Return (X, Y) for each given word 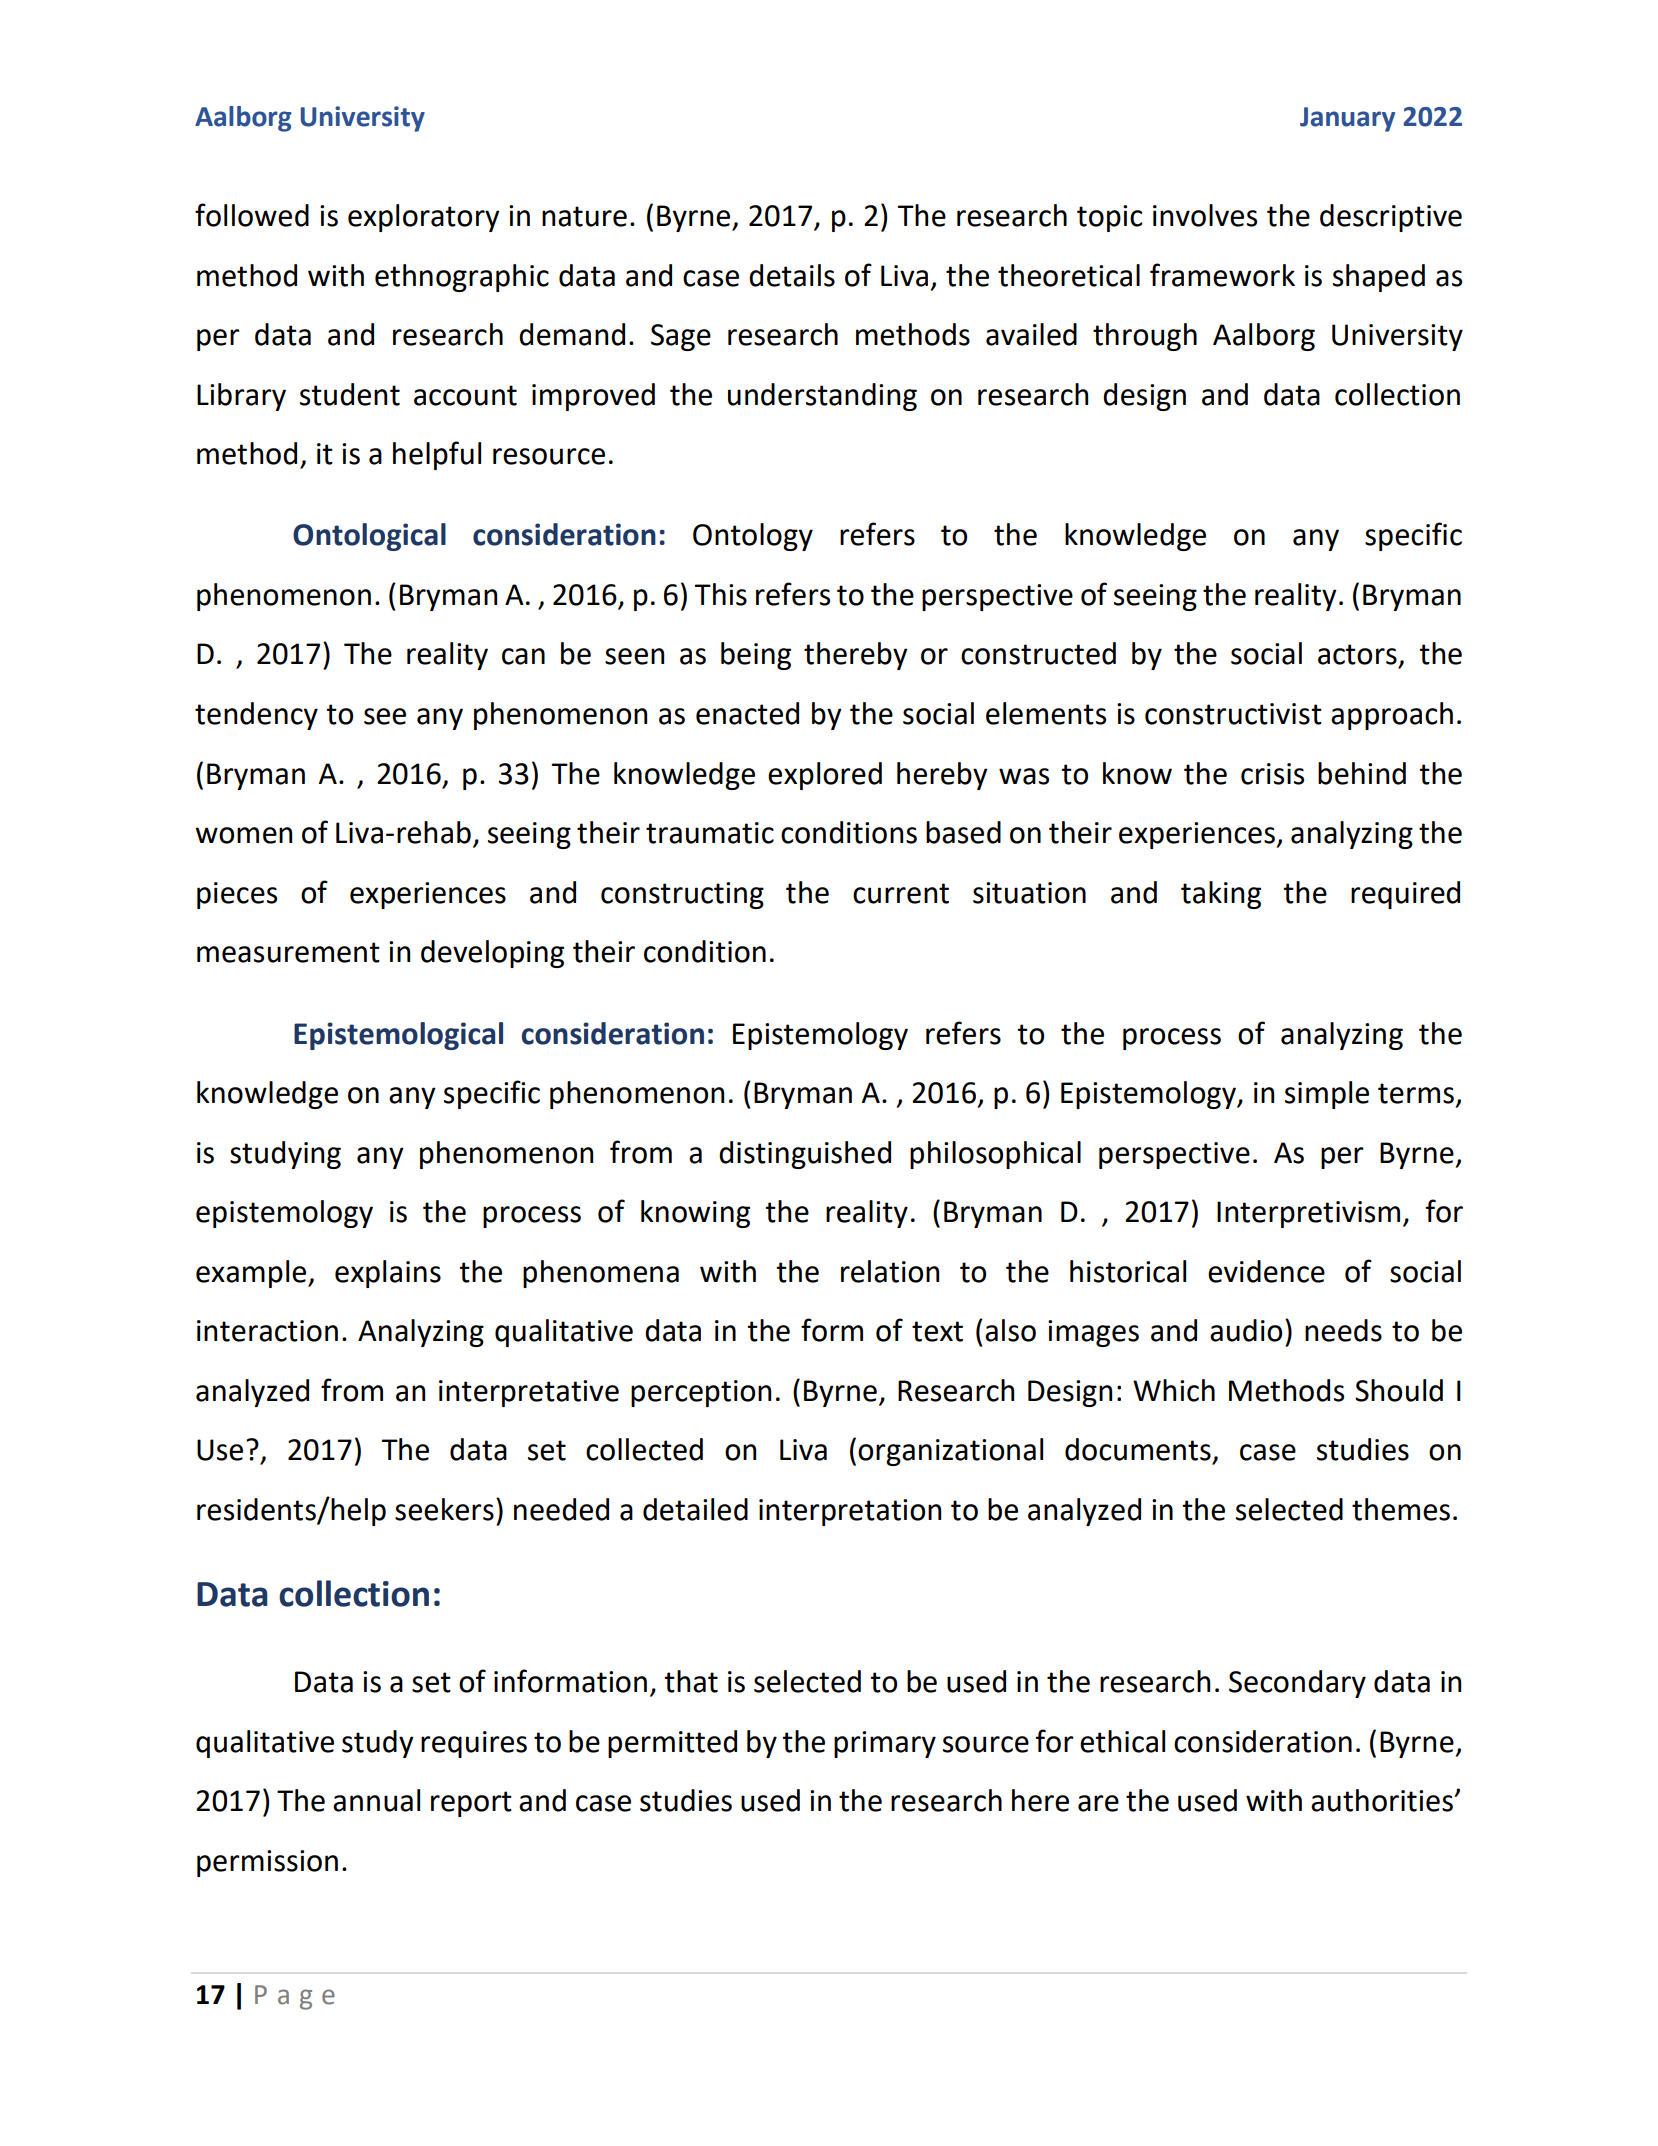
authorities (1383, 1800)
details (792, 275)
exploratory (424, 218)
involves (1205, 215)
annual (376, 1800)
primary (885, 1744)
